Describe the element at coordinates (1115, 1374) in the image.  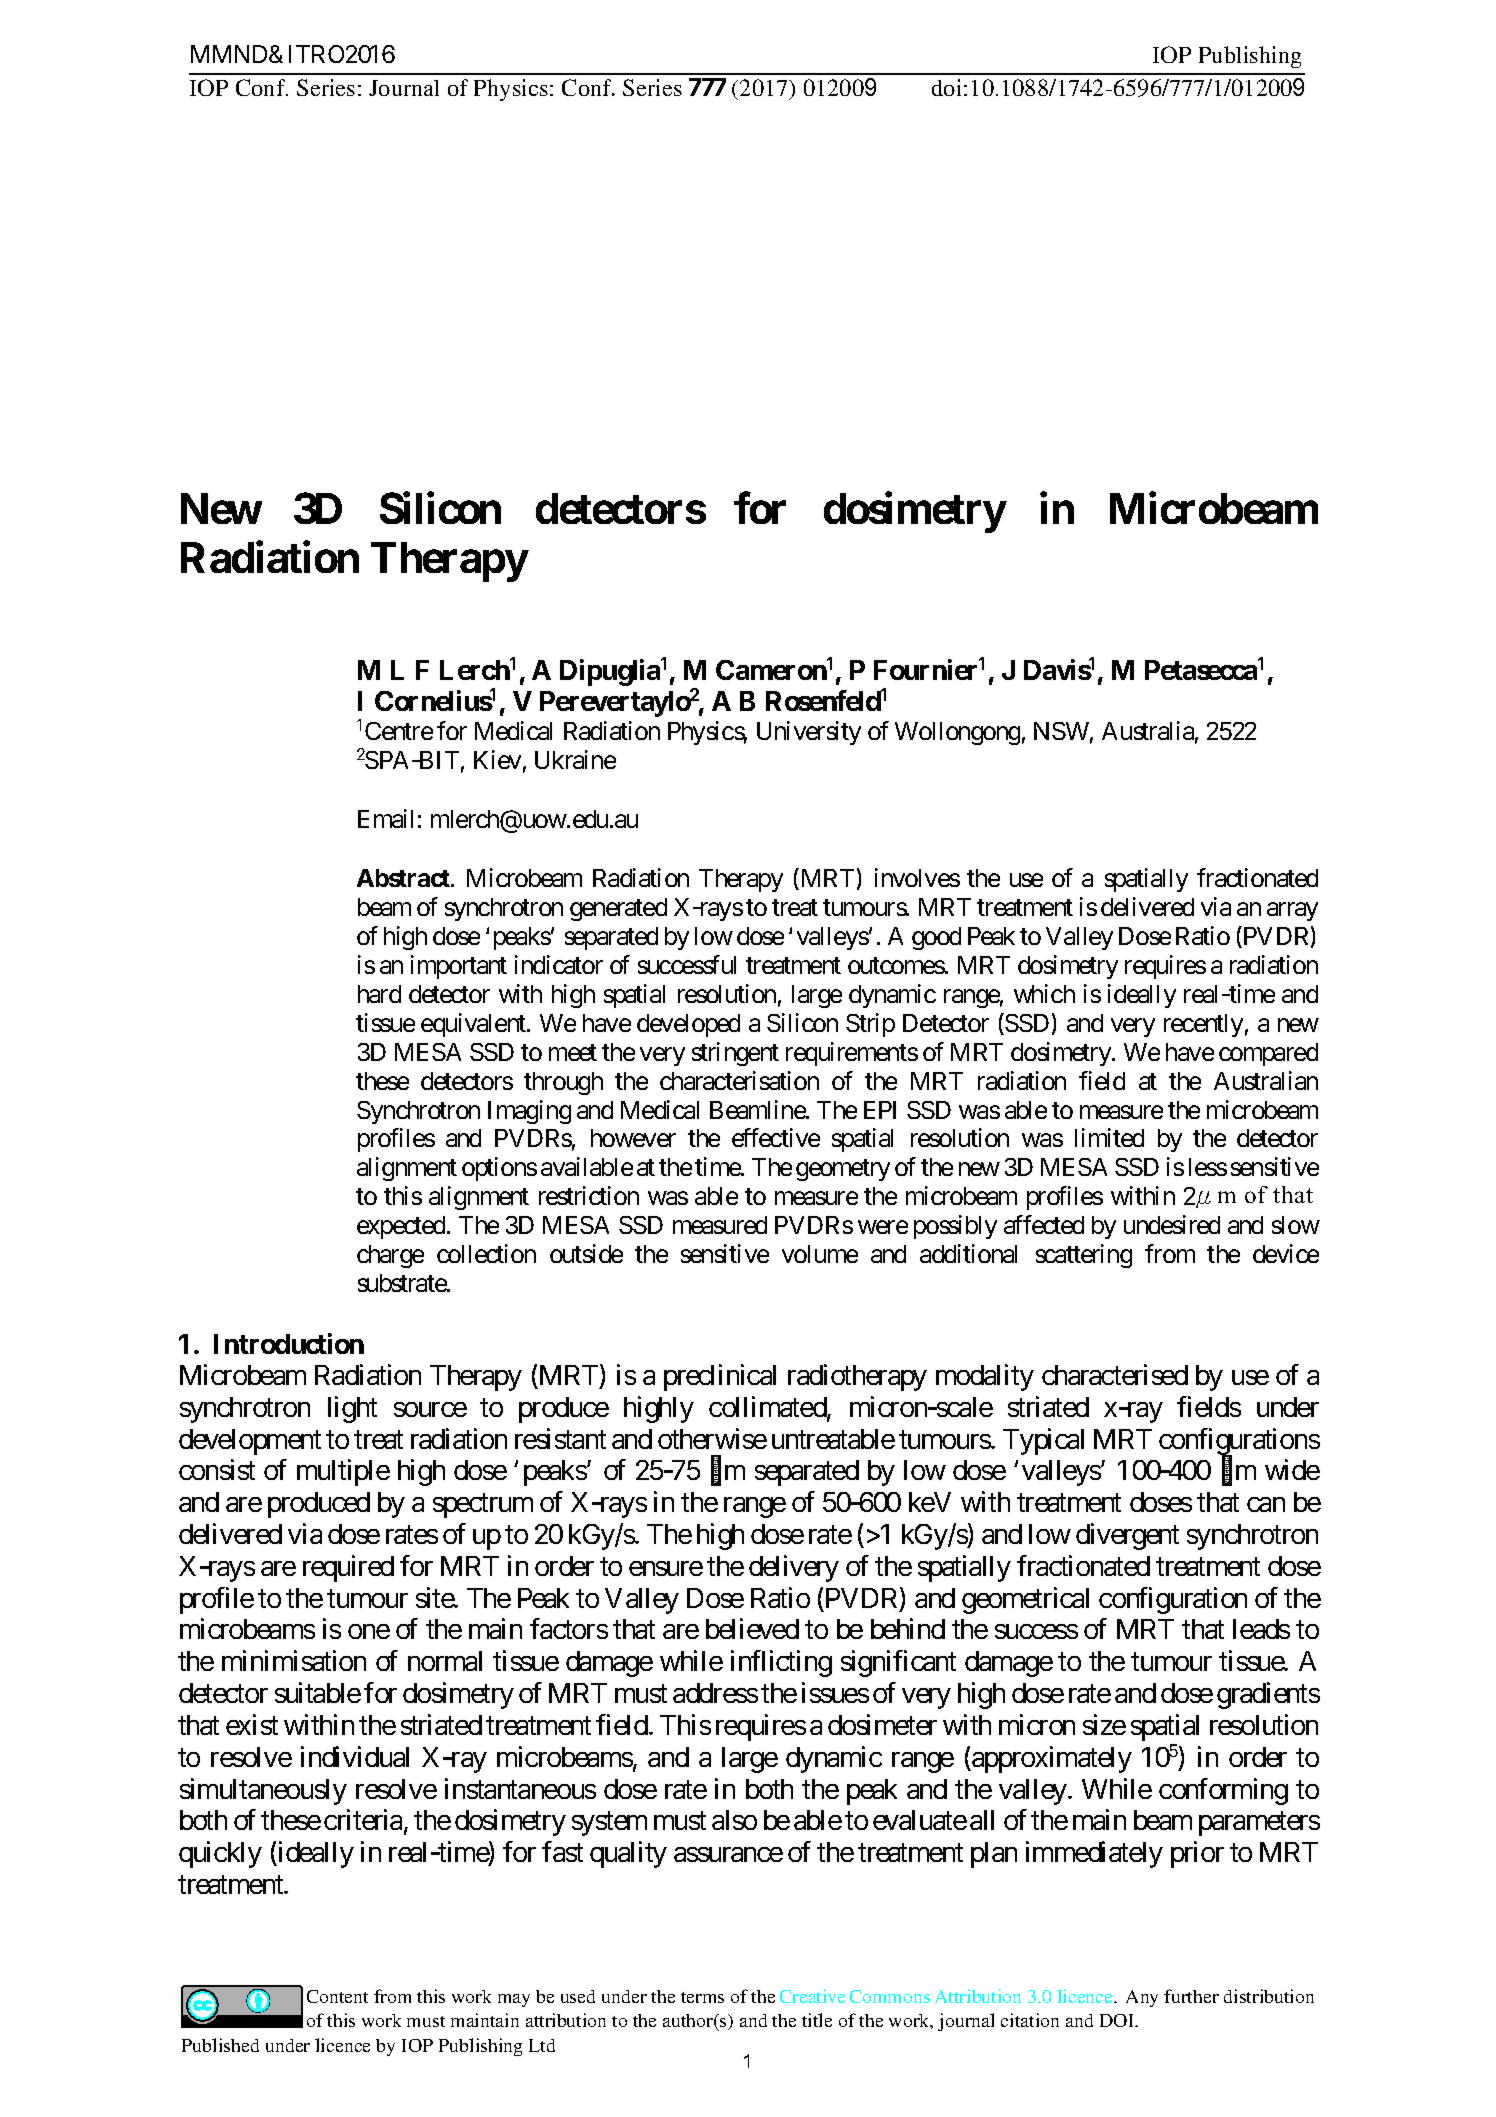
I see `characterised` at that location.
